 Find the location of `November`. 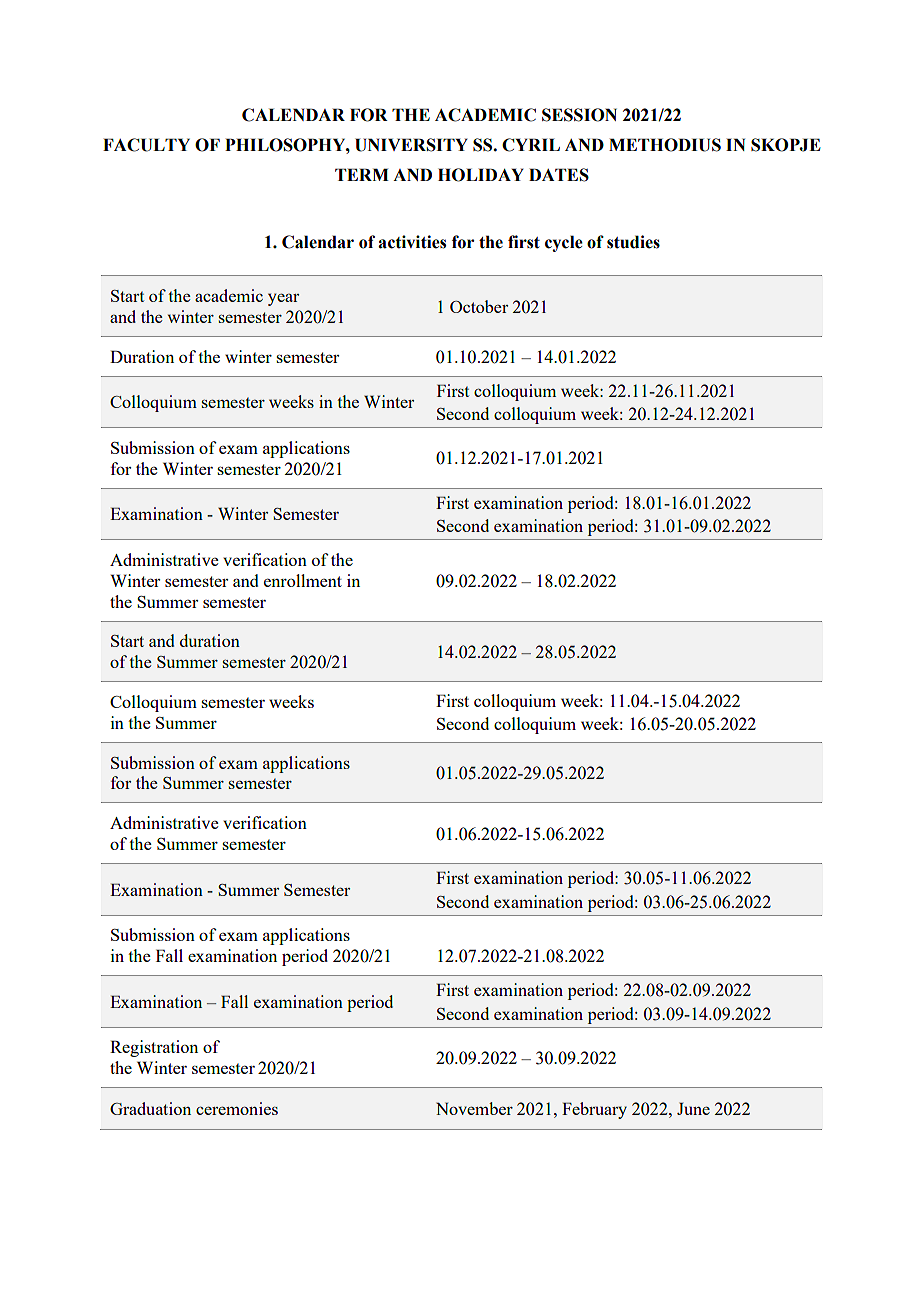

November is located at coordinates (474, 1108).
